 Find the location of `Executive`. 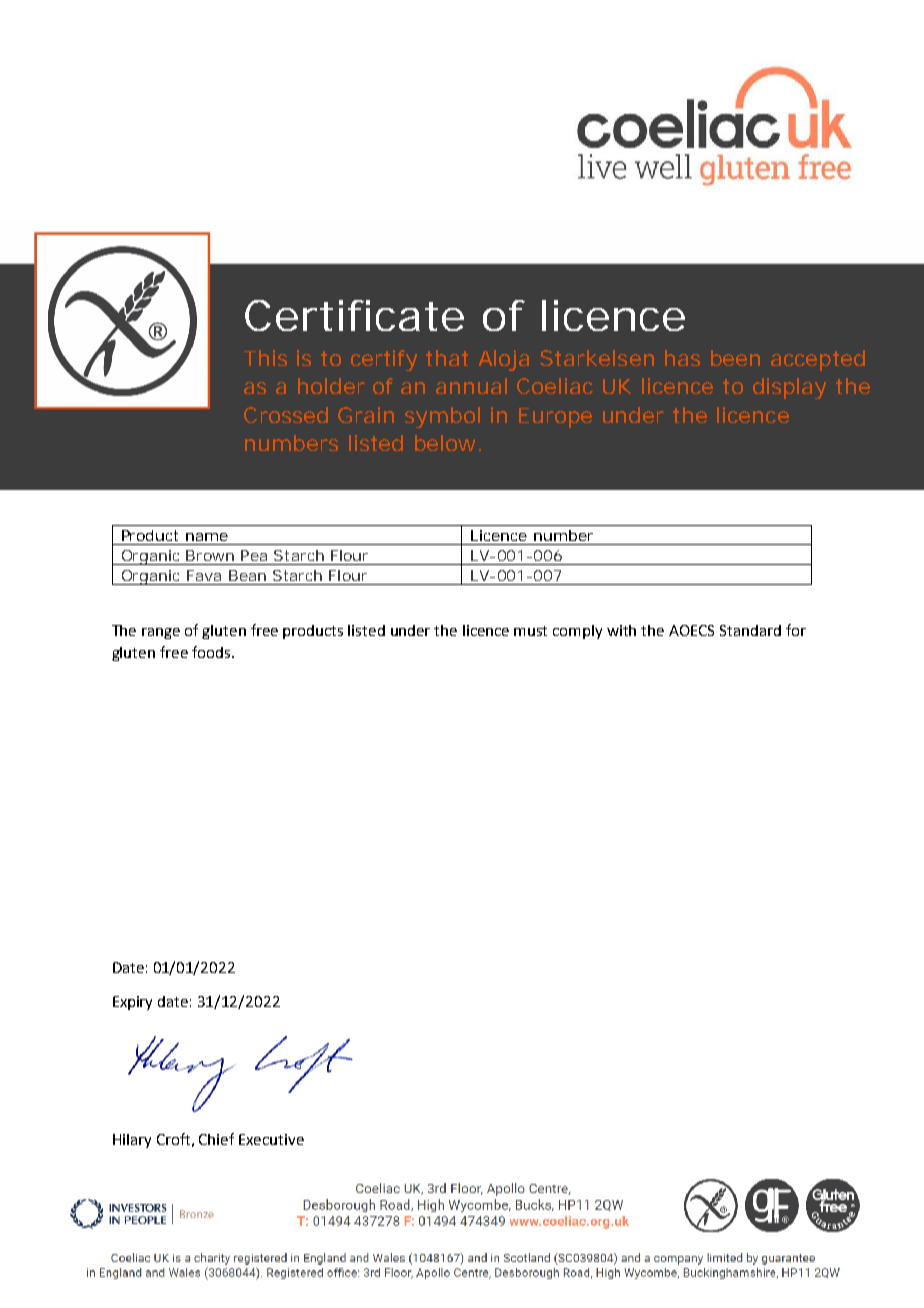

Executive is located at coordinates (271, 1139).
